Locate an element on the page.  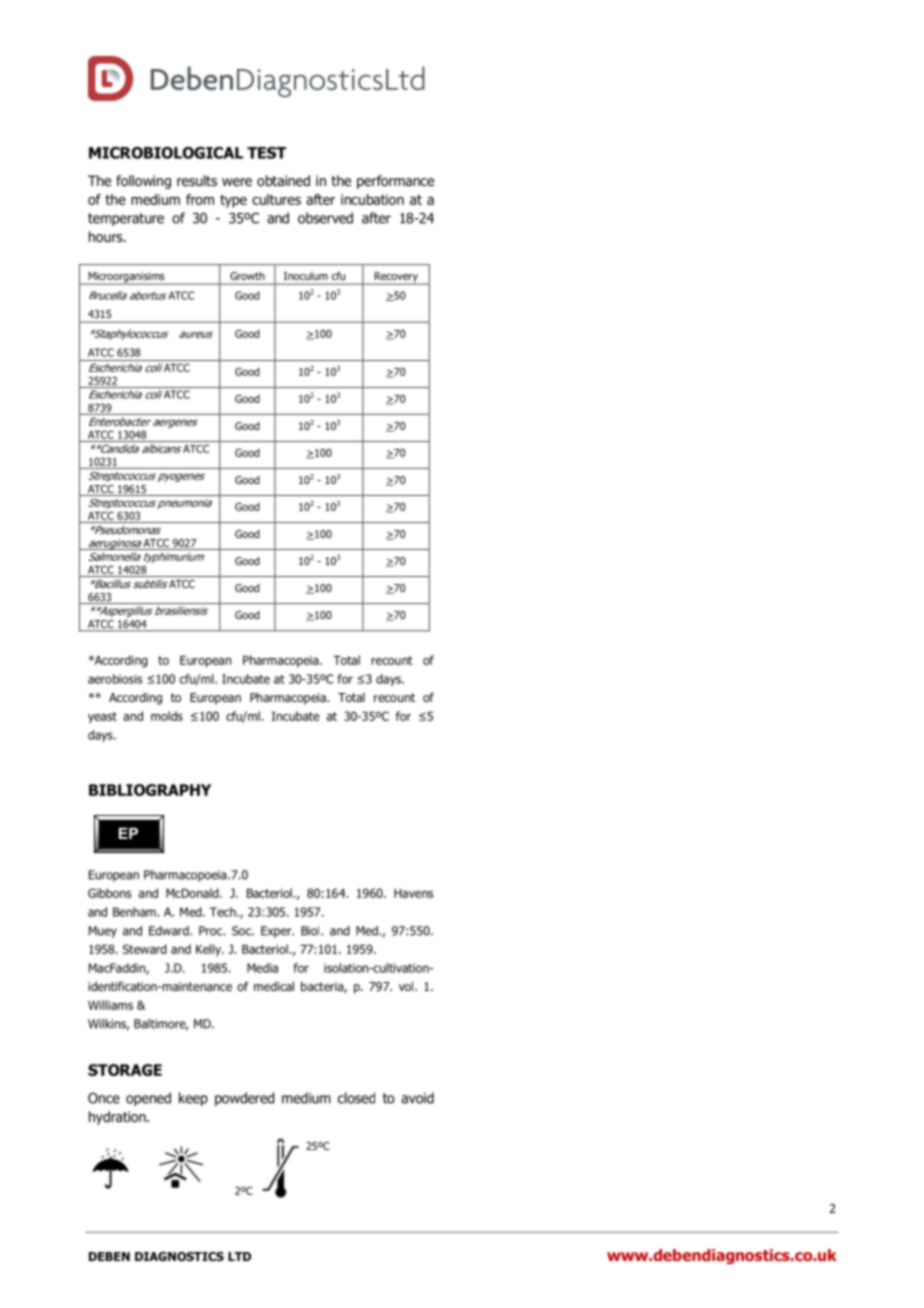
hydration is located at coordinates (118, 1118).
